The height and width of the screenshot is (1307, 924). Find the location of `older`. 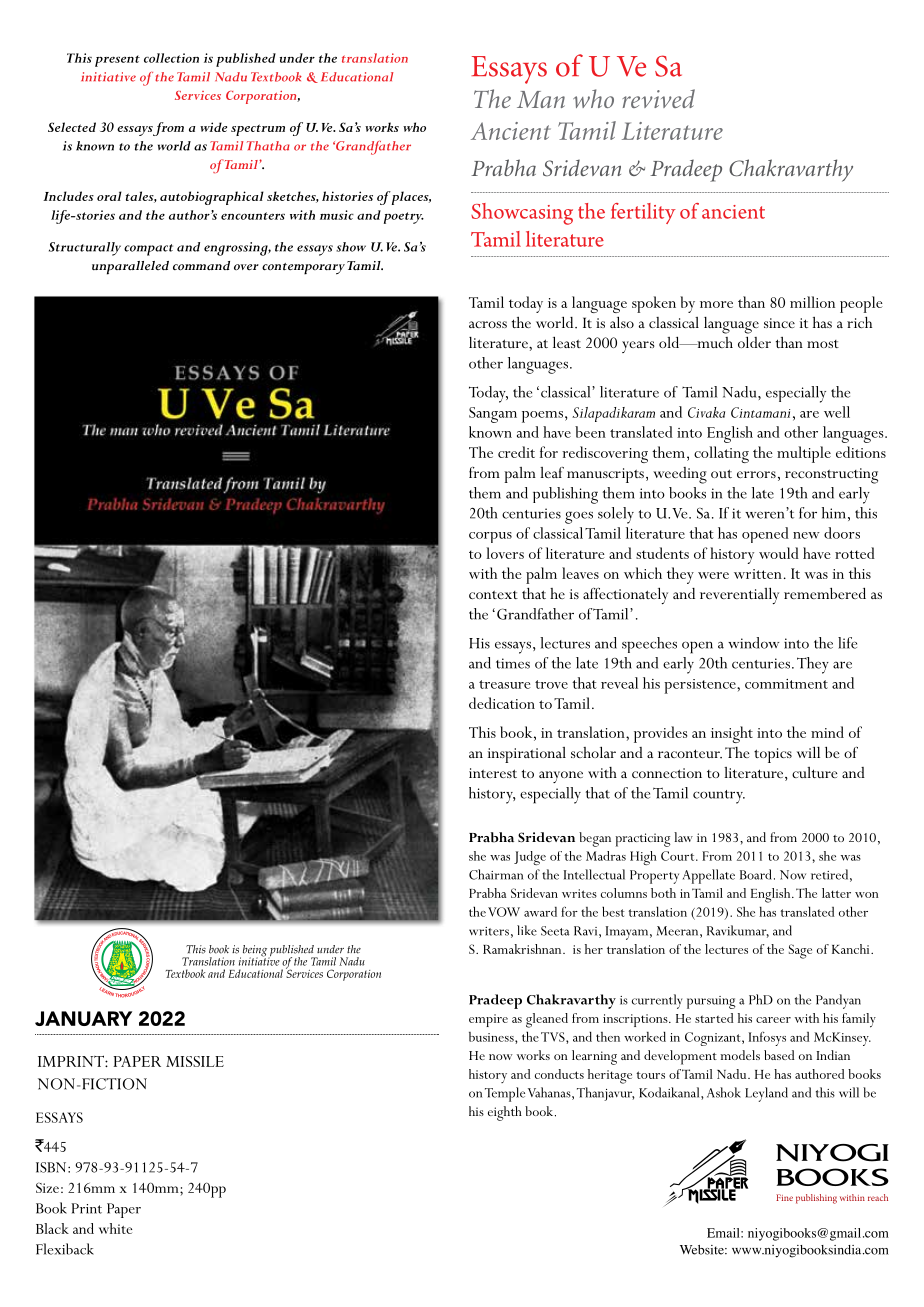

older is located at coordinates (754, 342).
